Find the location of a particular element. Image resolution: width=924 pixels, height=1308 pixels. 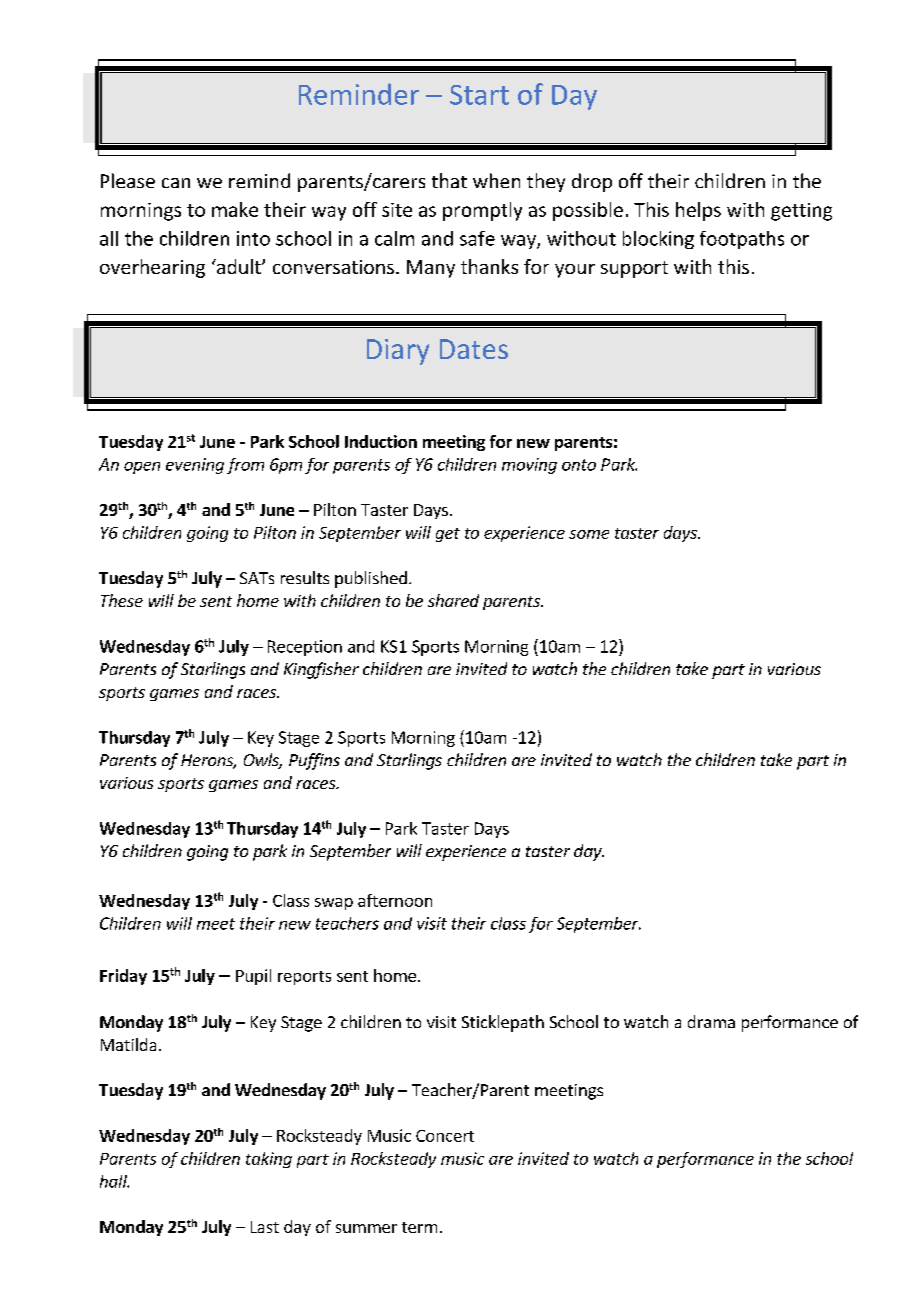

can is located at coordinates (176, 183).
